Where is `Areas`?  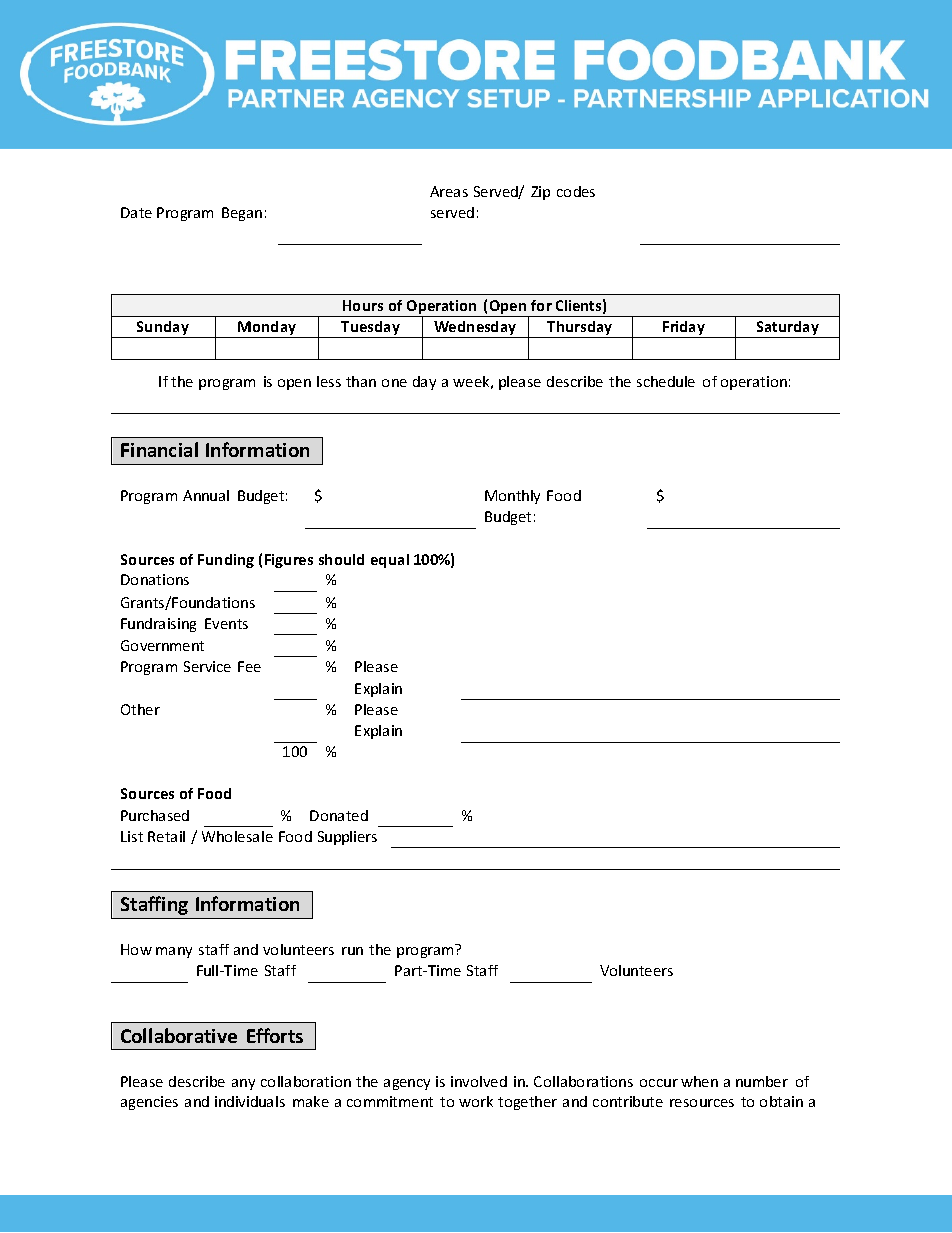 Areas is located at coordinates (449, 191).
